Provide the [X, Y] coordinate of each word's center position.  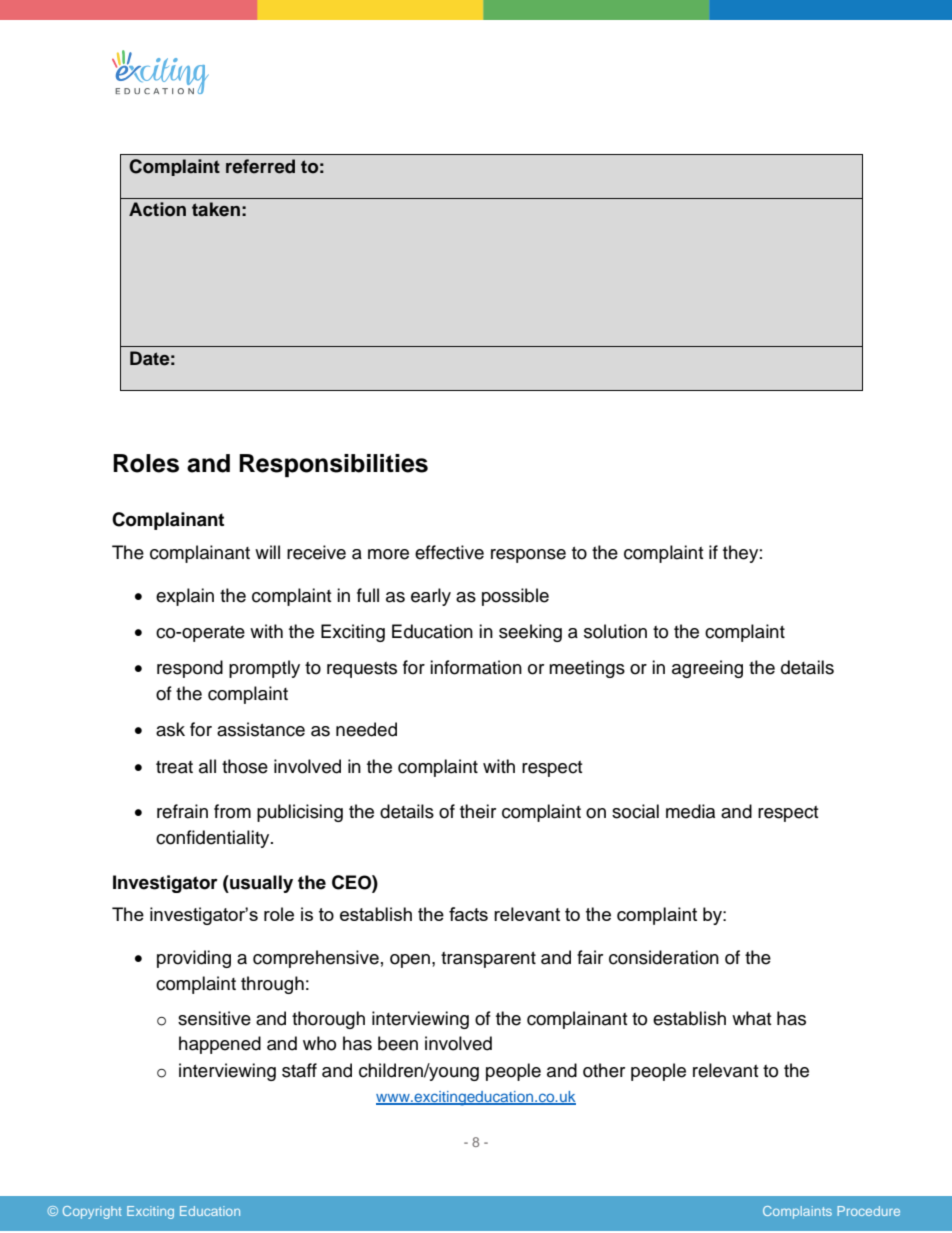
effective [449, 552]
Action [157, 209]
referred [260, 166]
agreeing [707, 669]
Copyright [92, 1212]
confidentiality [214, 839]
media [690, 811]
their [478, 811]
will [267, 552]
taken [216, 209]
